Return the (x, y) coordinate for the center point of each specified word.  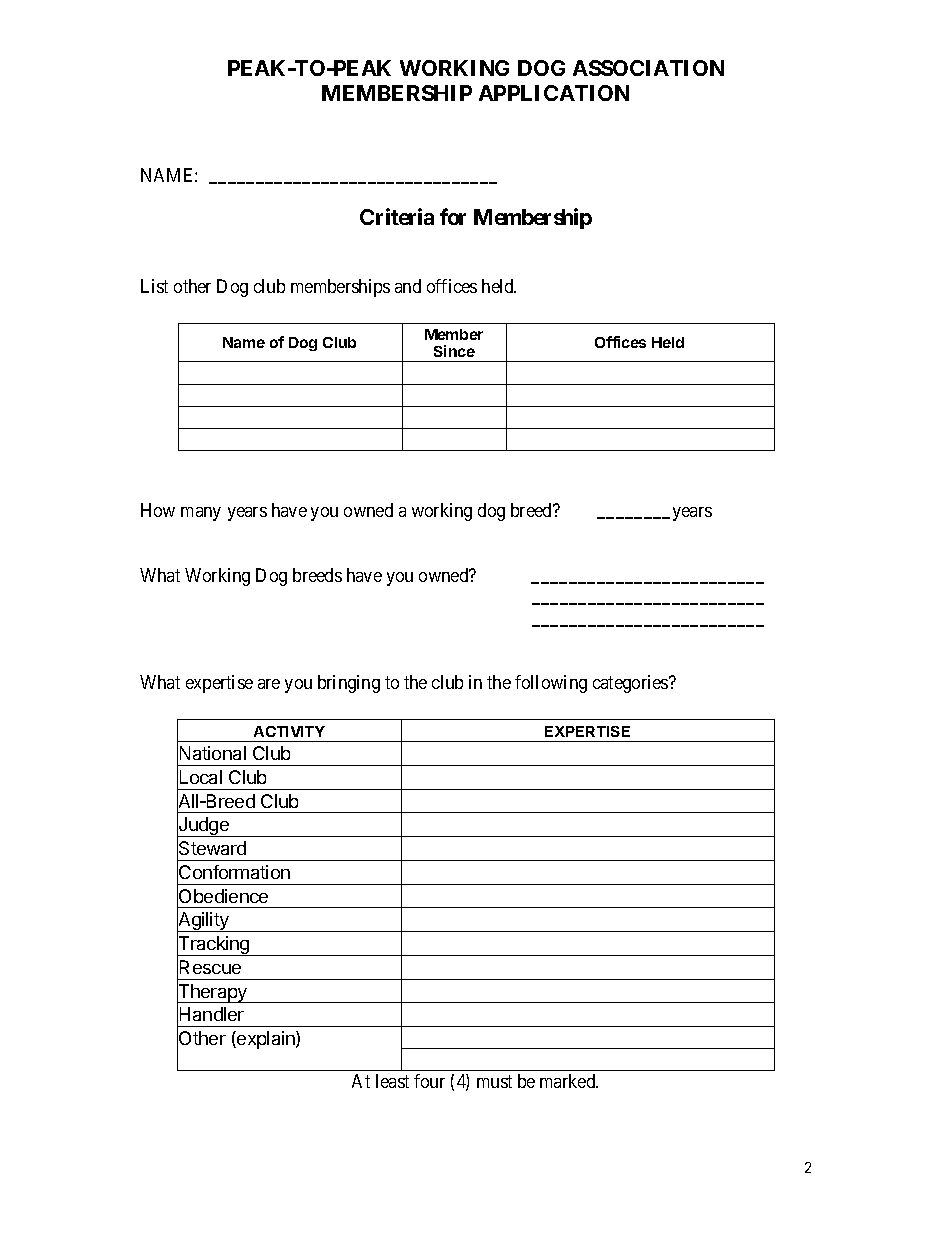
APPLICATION (554, 93)
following (551, 684)
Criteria (397, 216)
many (201, 514)
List (154, 286)
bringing (349, 684)
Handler (212, 1014)
